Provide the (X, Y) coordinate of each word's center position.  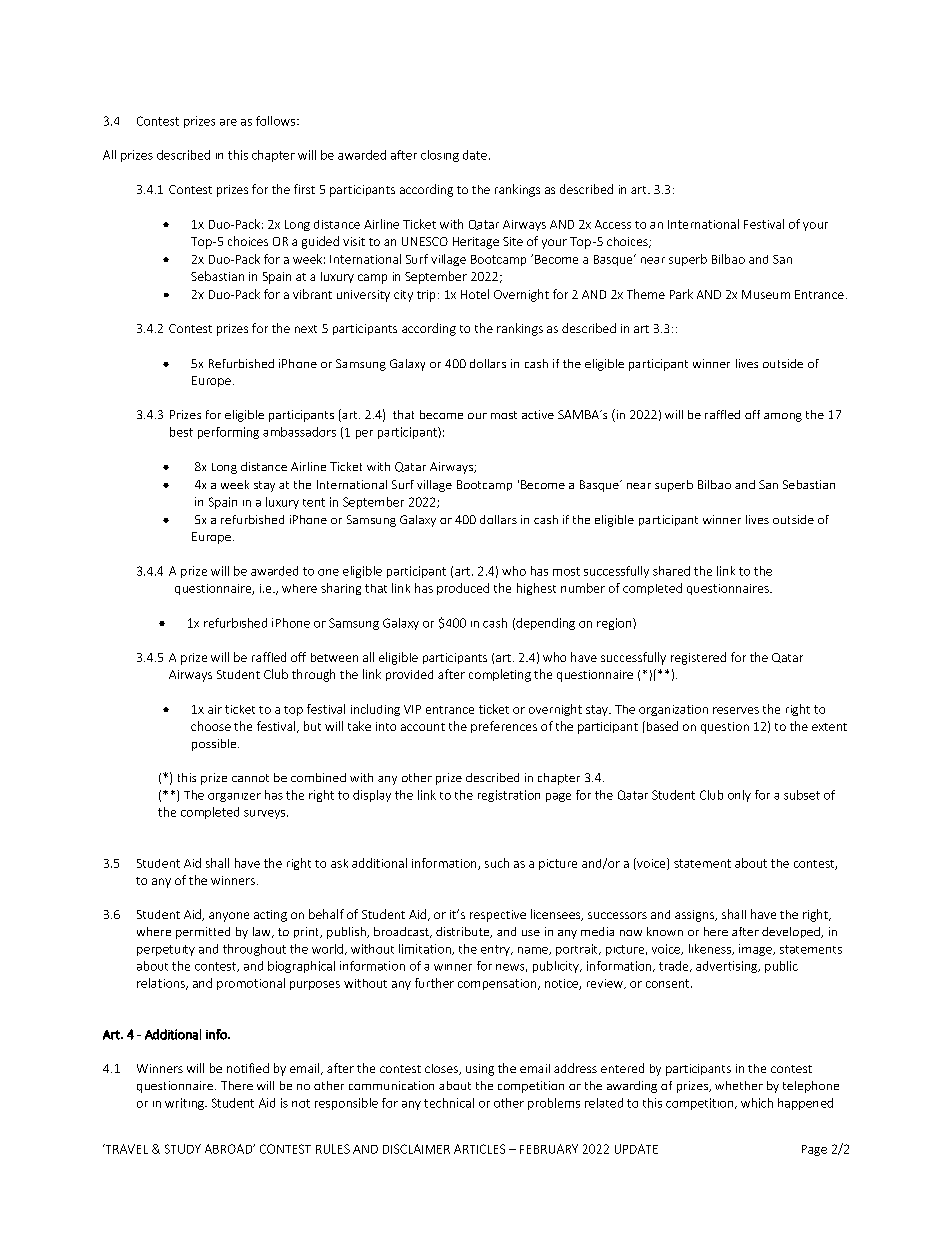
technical (449, 1103)
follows (277, 121)
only (739, 796)
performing (228, 433)
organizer (234, 797)
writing (185, 1104)
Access (613, 224)
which (757, 1103)
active (538, 414)
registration (509, 796)
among (783, 417)
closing (440, 156)
